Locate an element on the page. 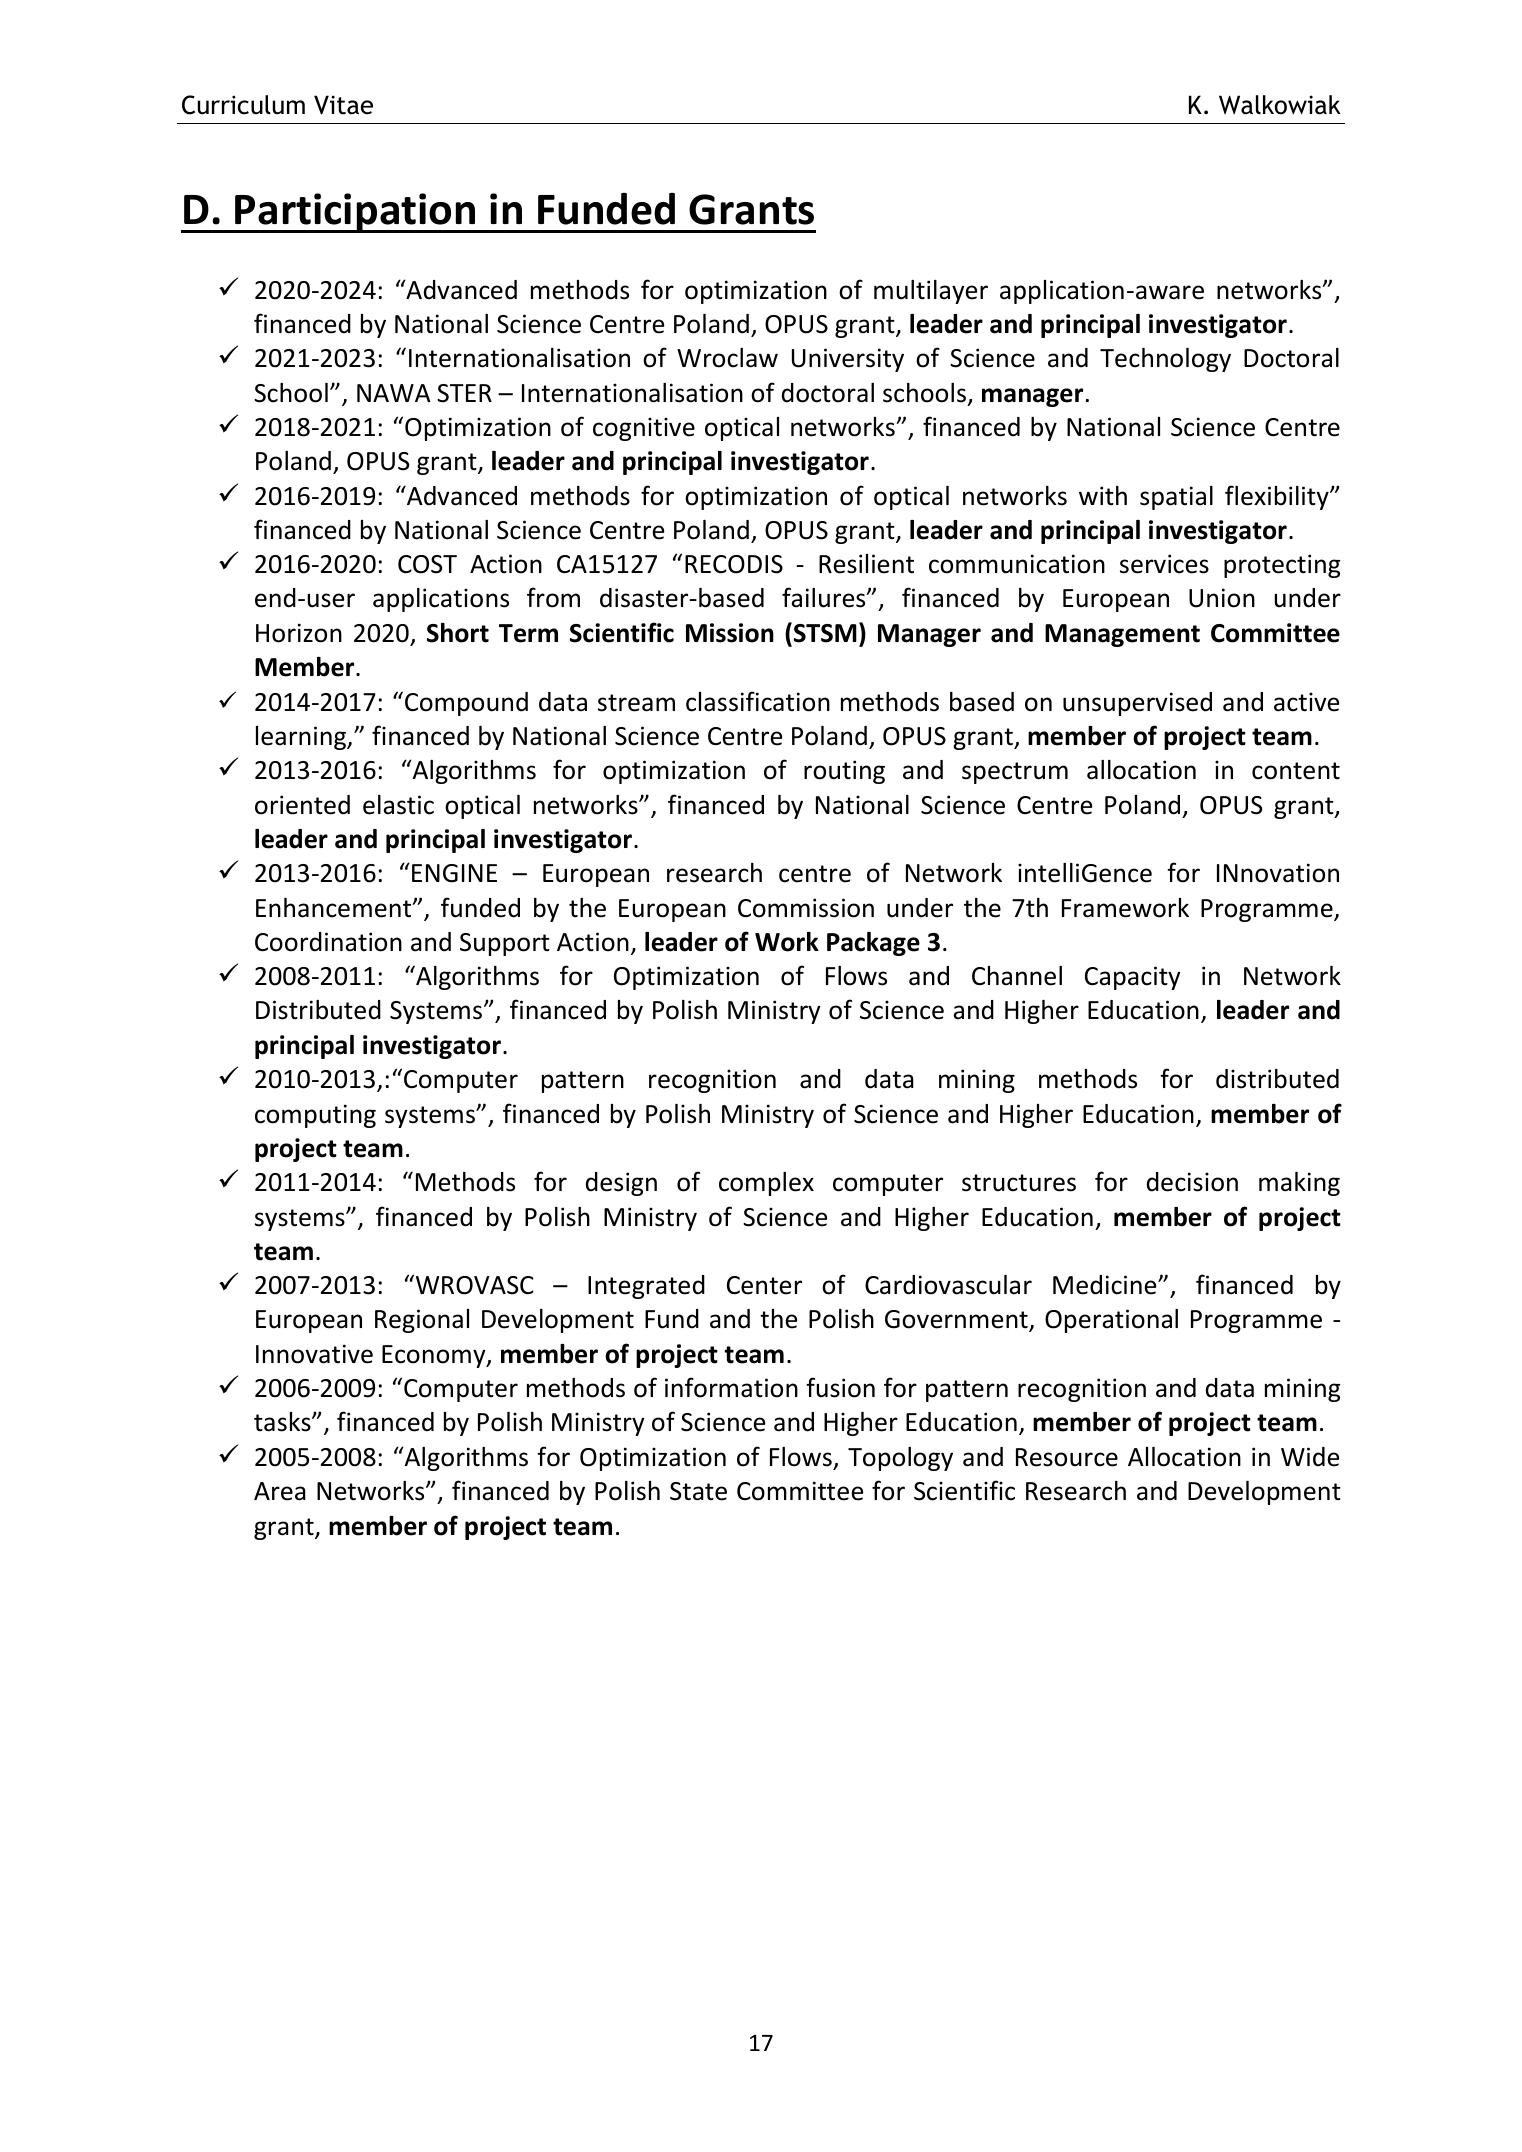  tasks is located at coordinates (283, 1422).
